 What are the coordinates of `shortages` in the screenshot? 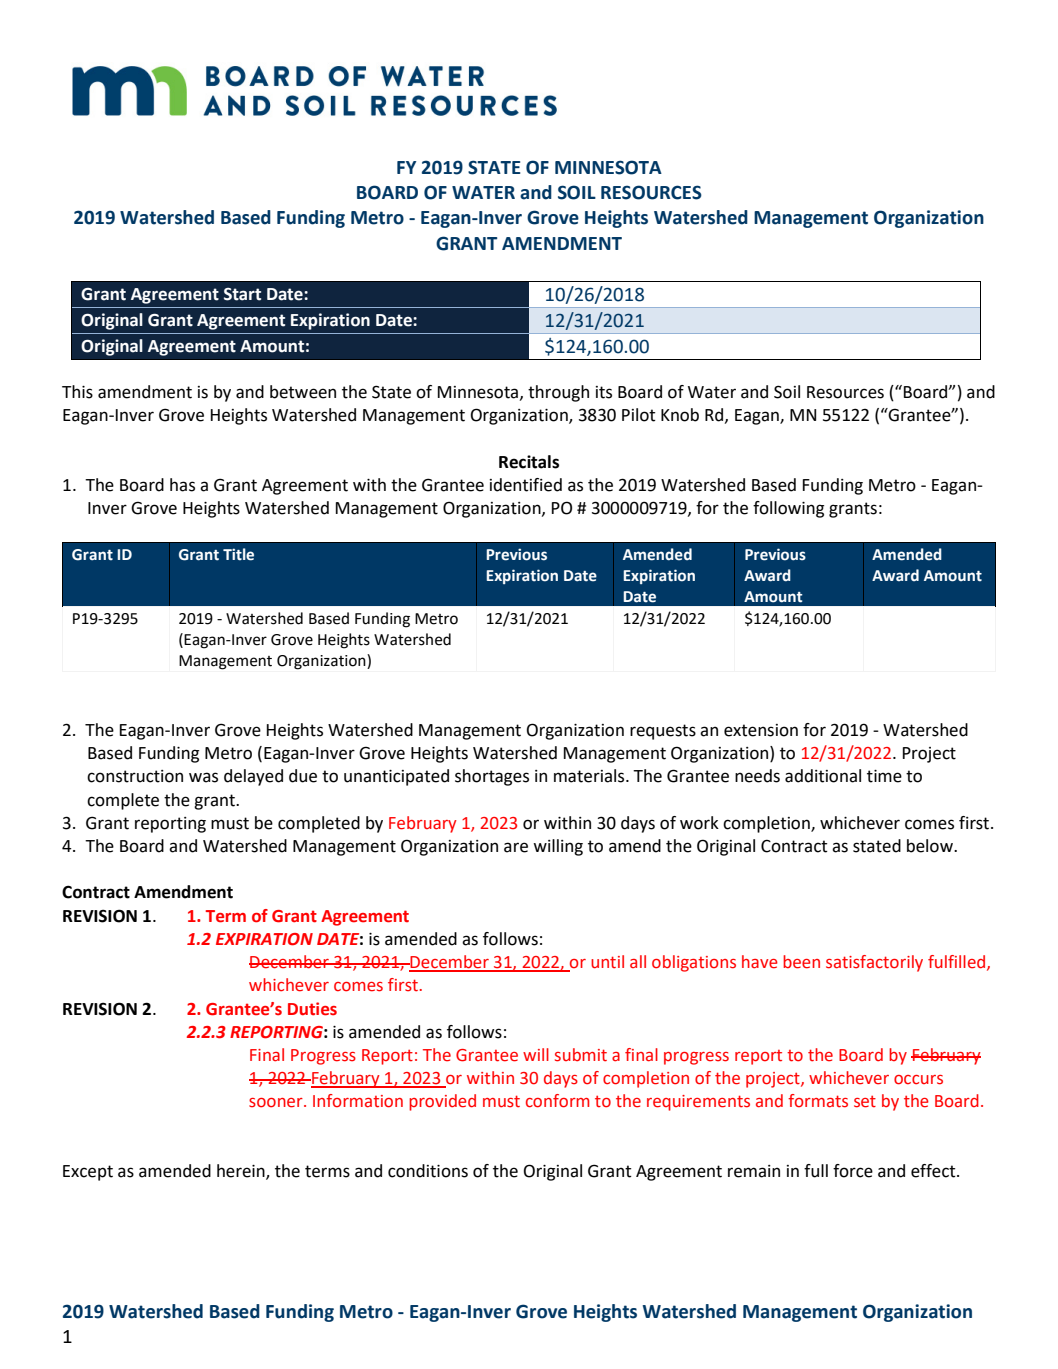 It's located at (492, 777).
